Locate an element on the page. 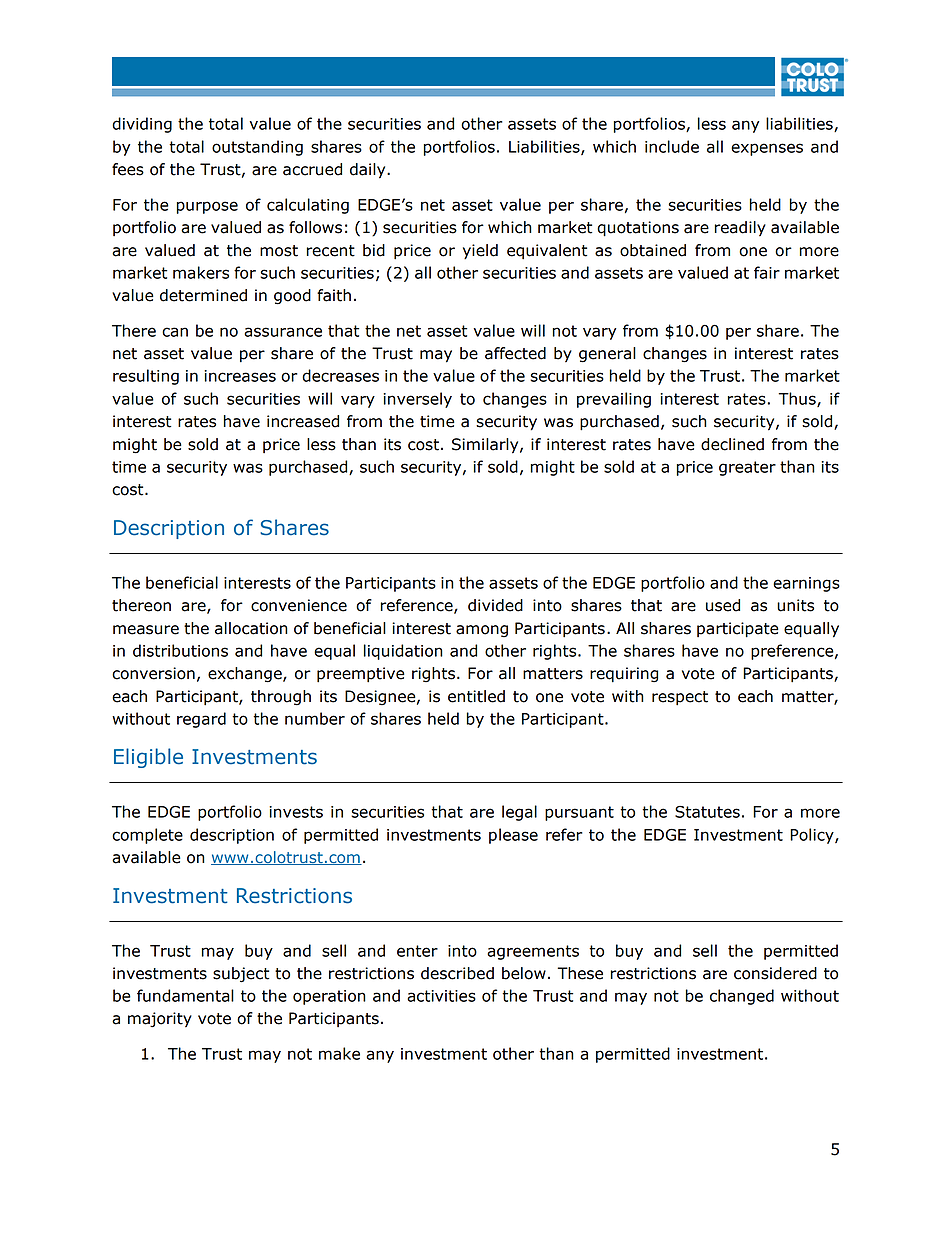 This image has height=1233, width=952. activities is located at coordinates (441, 996).
